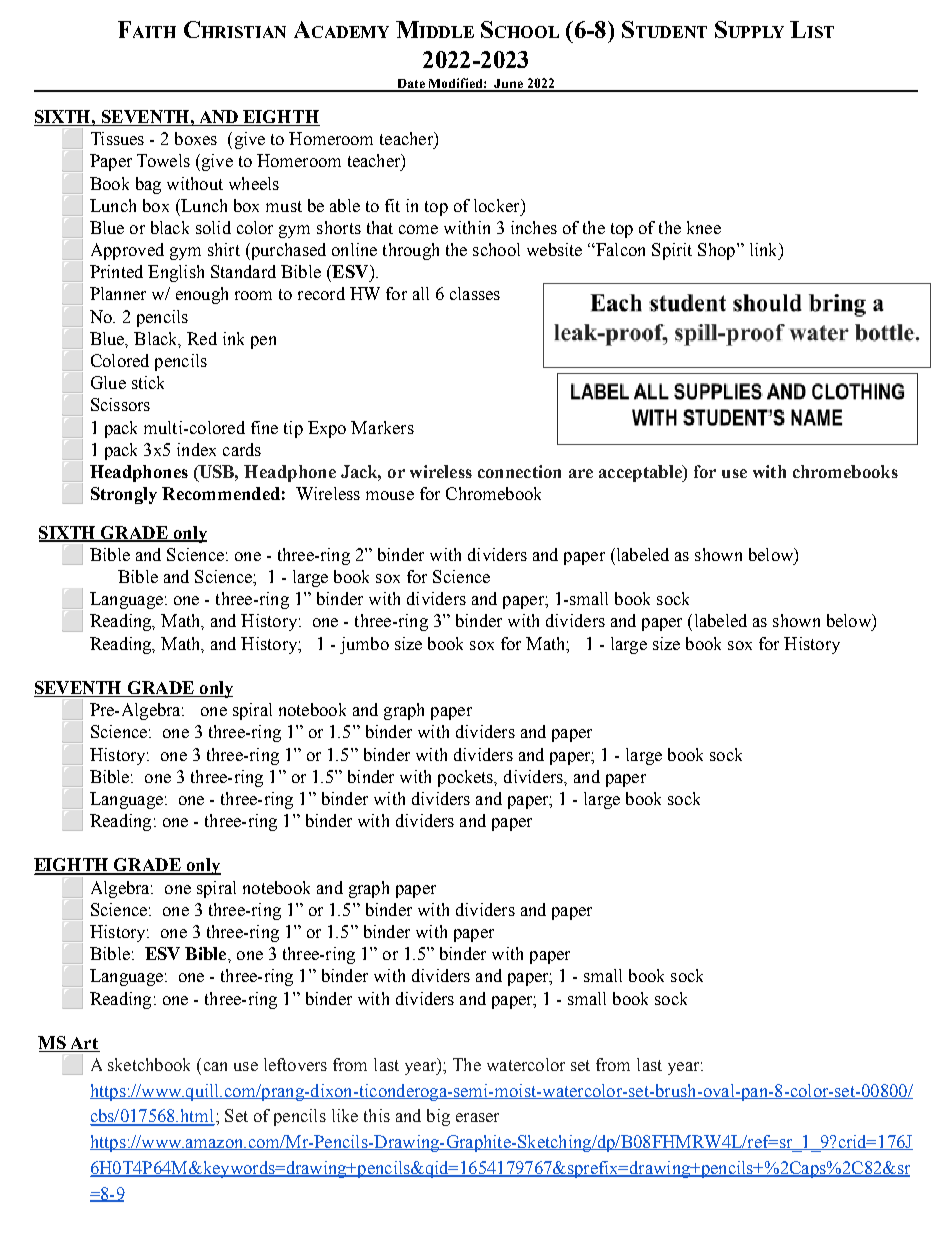  Describe the element at coordinates (364, 645) in the screenshot. I see `jumbo` at that location.
